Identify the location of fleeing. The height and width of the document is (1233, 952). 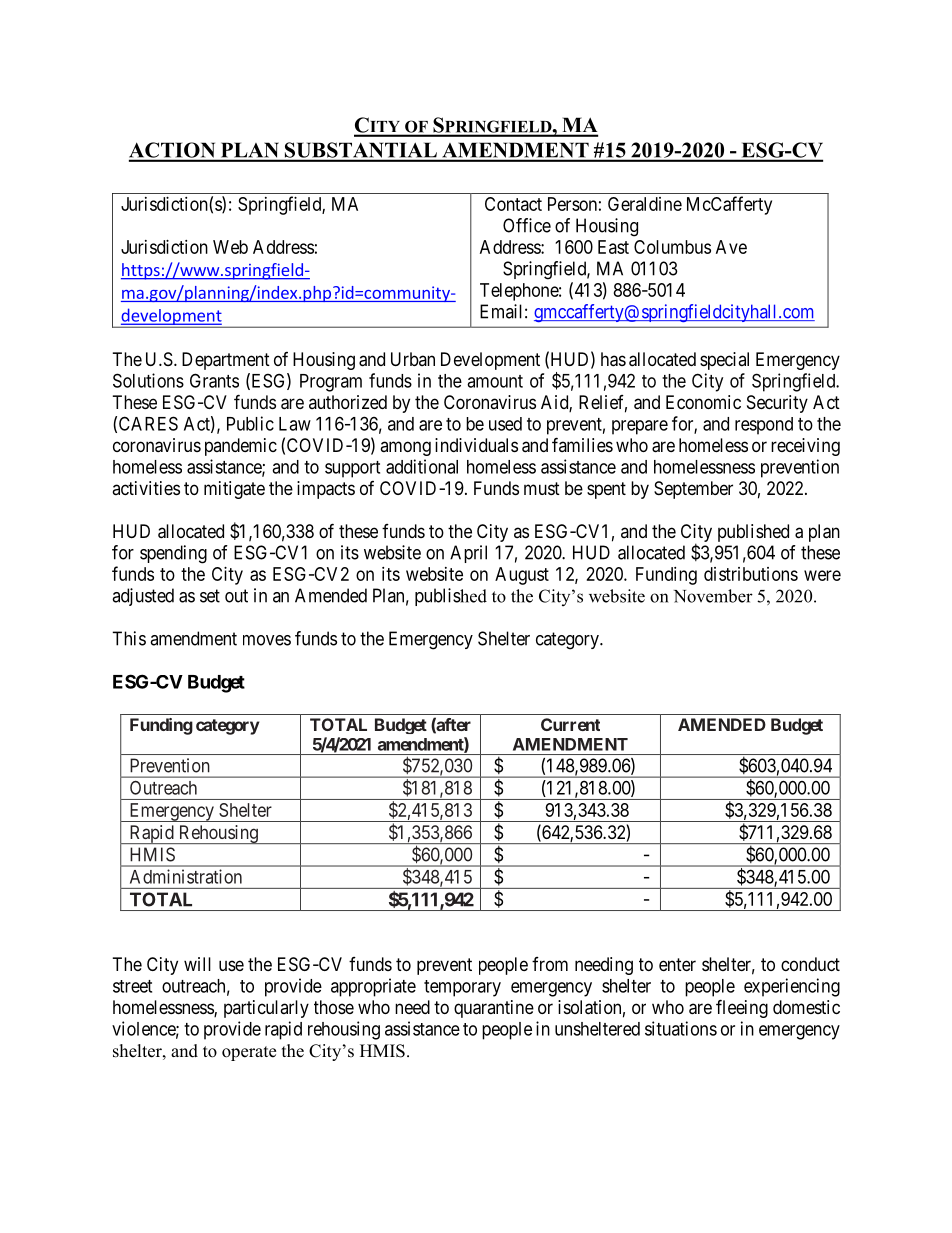
(742, 1008).
